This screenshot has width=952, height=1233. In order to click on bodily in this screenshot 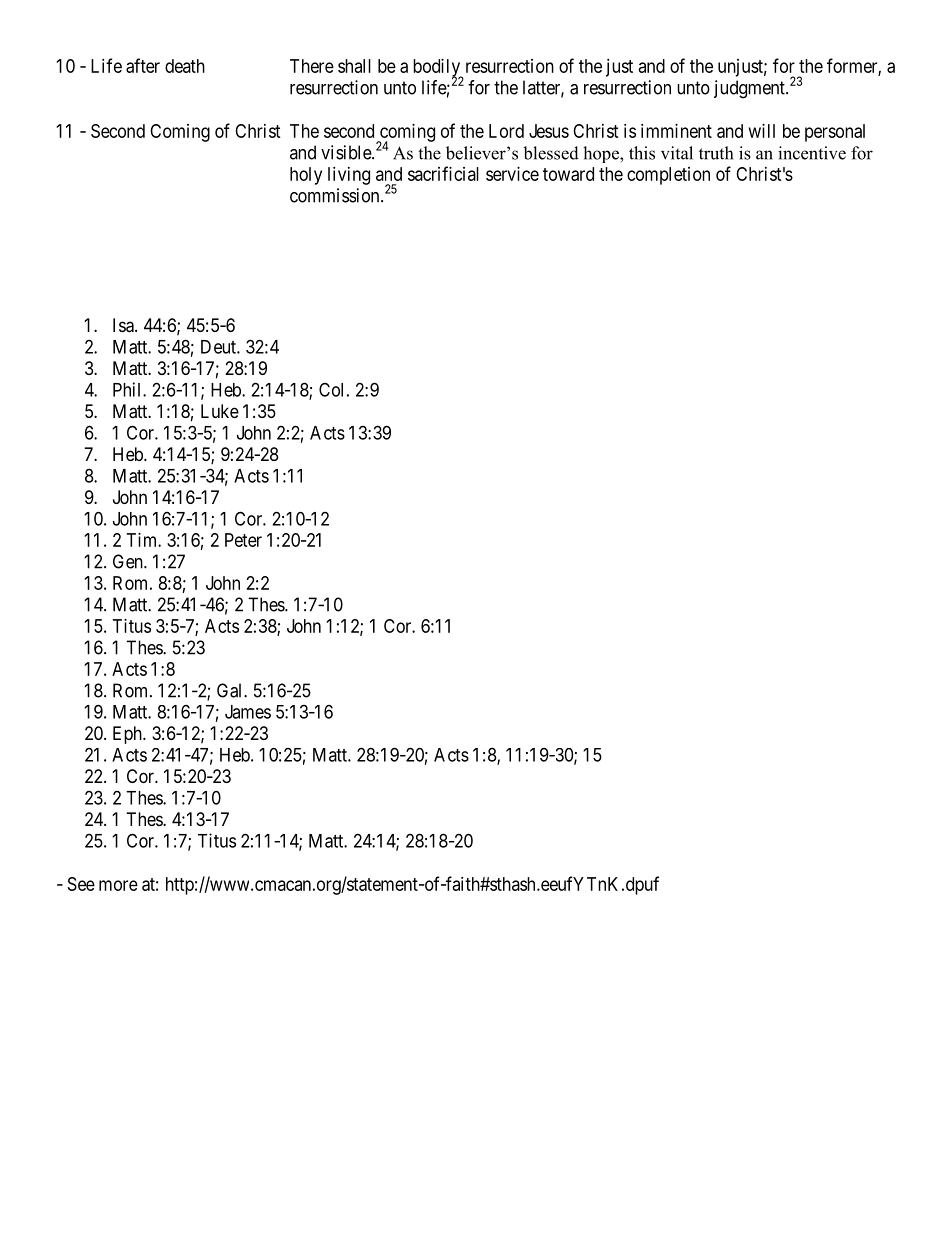, I will do `click(438, 69)`.
